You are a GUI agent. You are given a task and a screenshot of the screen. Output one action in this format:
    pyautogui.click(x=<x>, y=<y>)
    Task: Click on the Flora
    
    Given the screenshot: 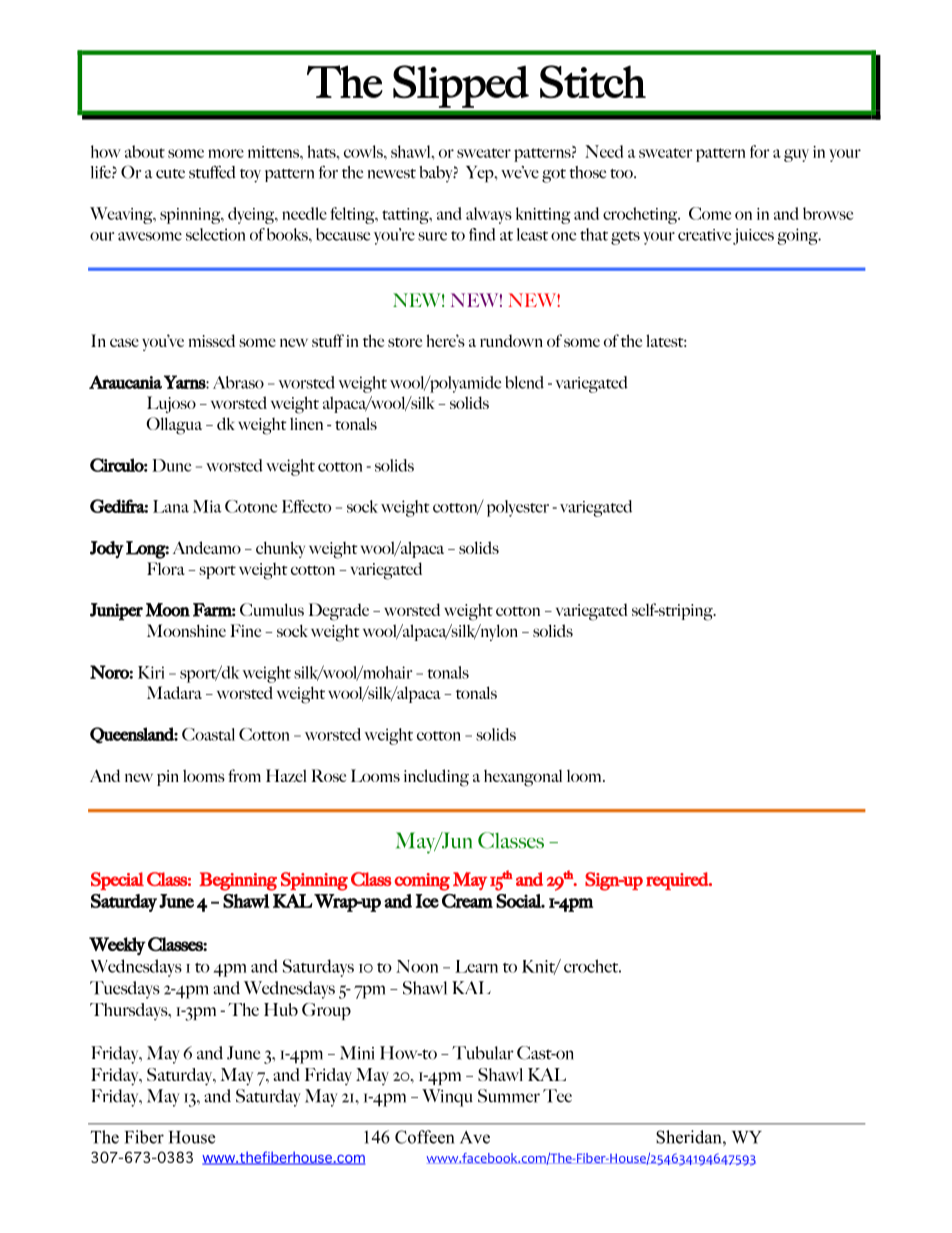 What is the action you would take?
    pyautogui.click(x=166, y=568)
